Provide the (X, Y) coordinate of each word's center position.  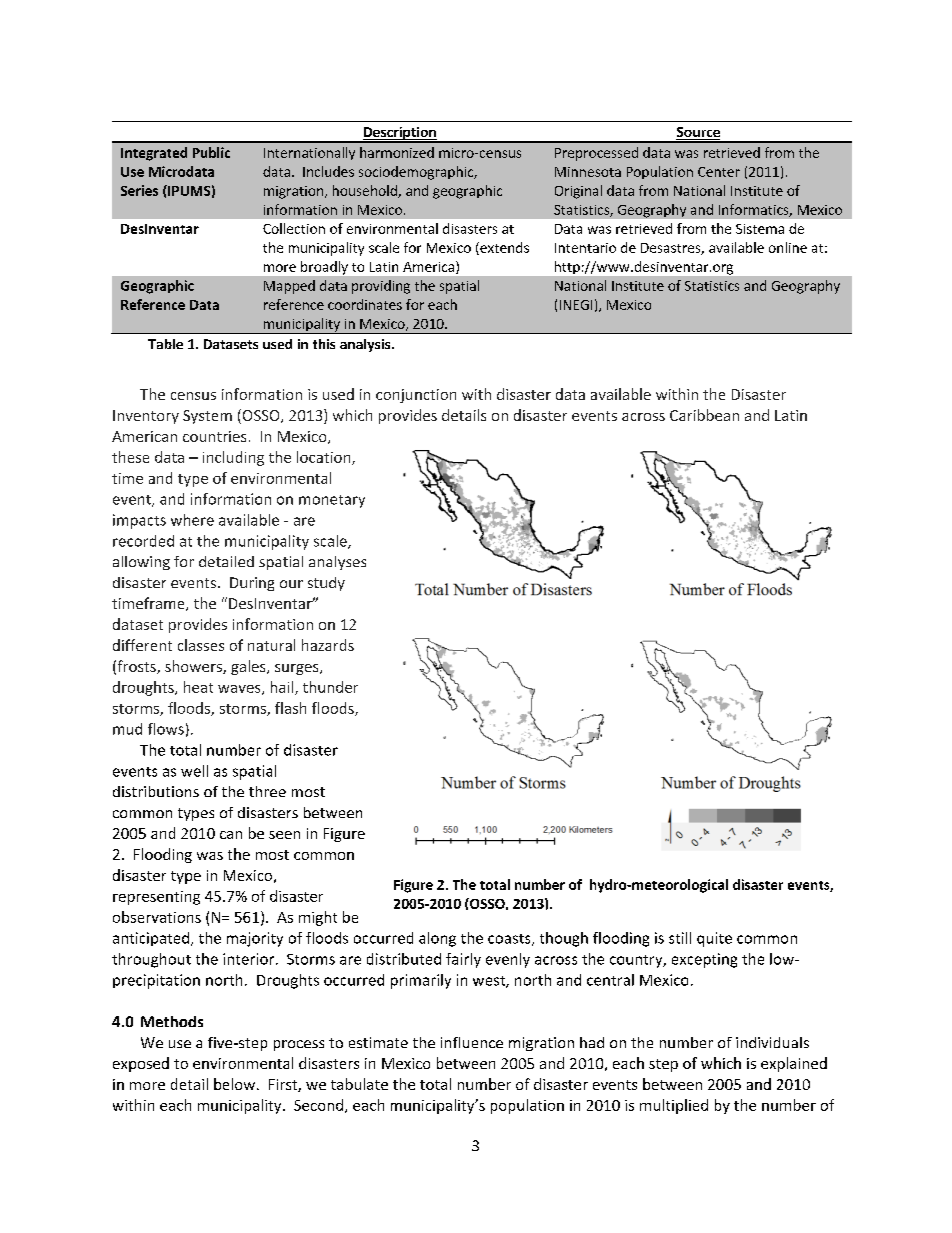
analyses (337, 563)
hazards (328, 645)
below (236, 1084)
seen (284, 835)
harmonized (397, 152)
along (437, 939)
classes (201, 645)
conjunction (416, 396)
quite (714, 939)
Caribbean (704, 415)
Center (719, 172)
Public (211, 152)
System (207, 417)
